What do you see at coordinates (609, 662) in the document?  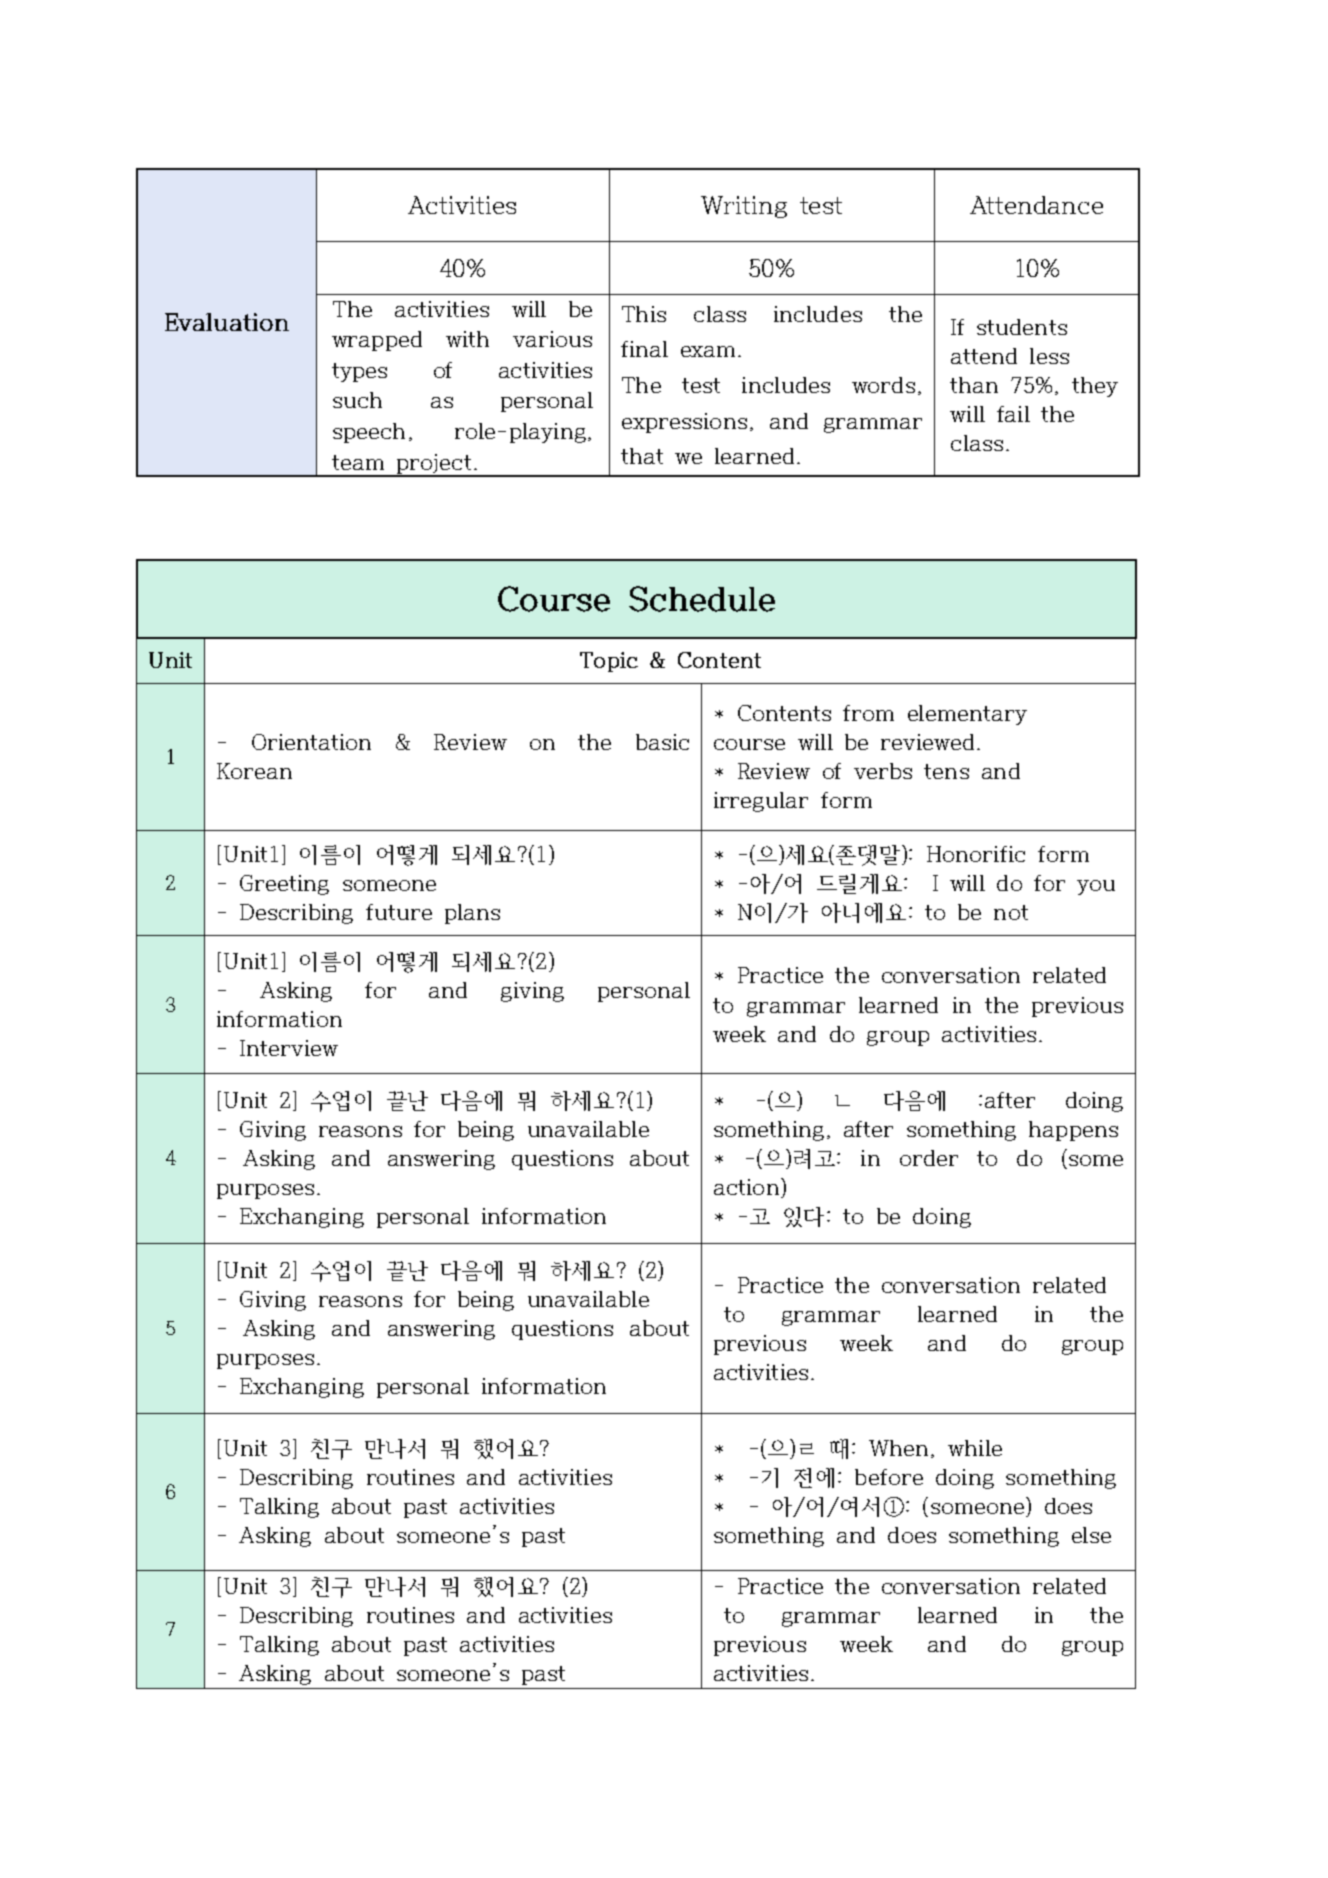 I see `Topic` at bounding box center [609, 662].
